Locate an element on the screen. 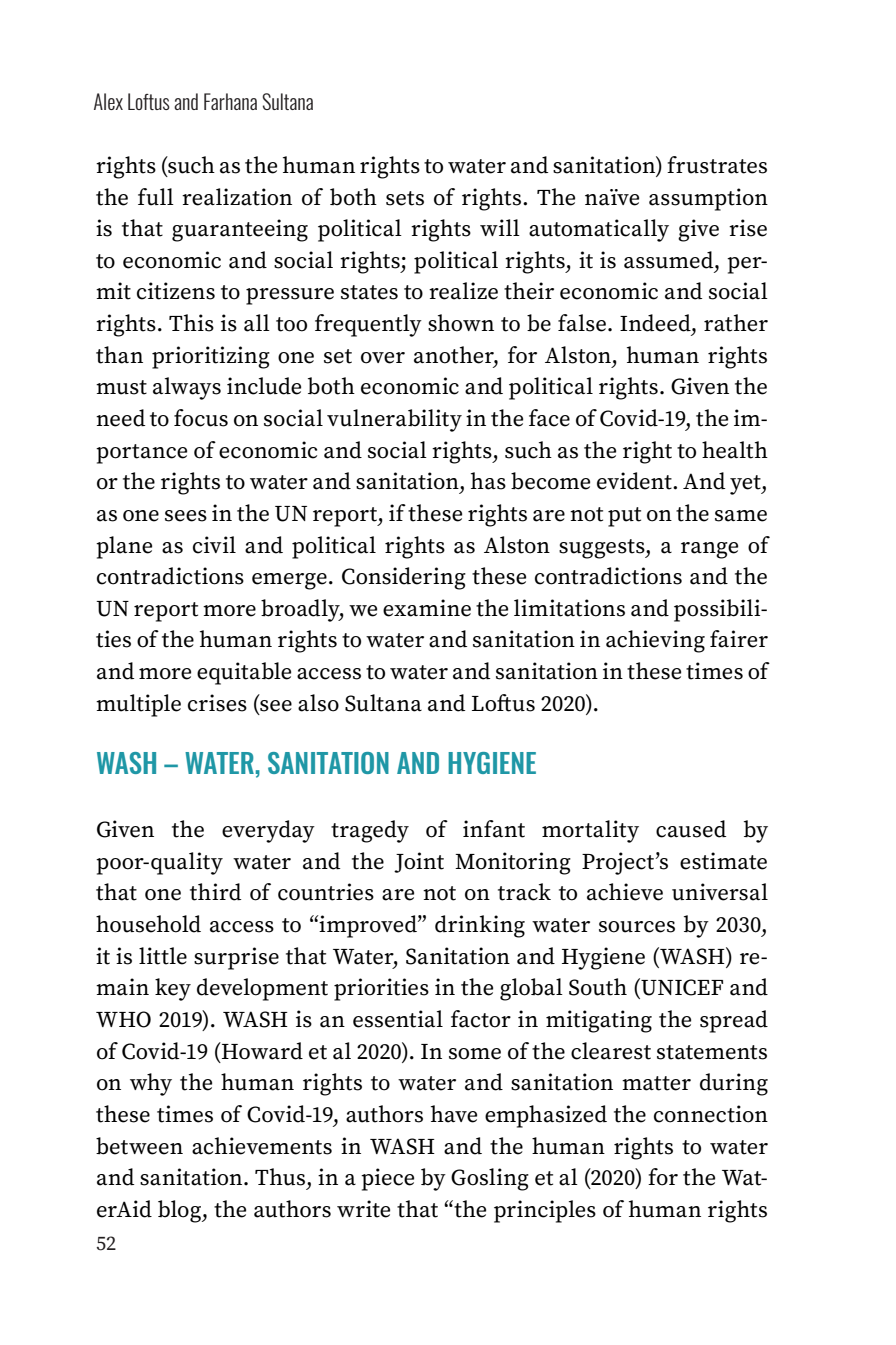 This screenshot has width=896, height=1345. between is located at coordinates (139, 1146).
